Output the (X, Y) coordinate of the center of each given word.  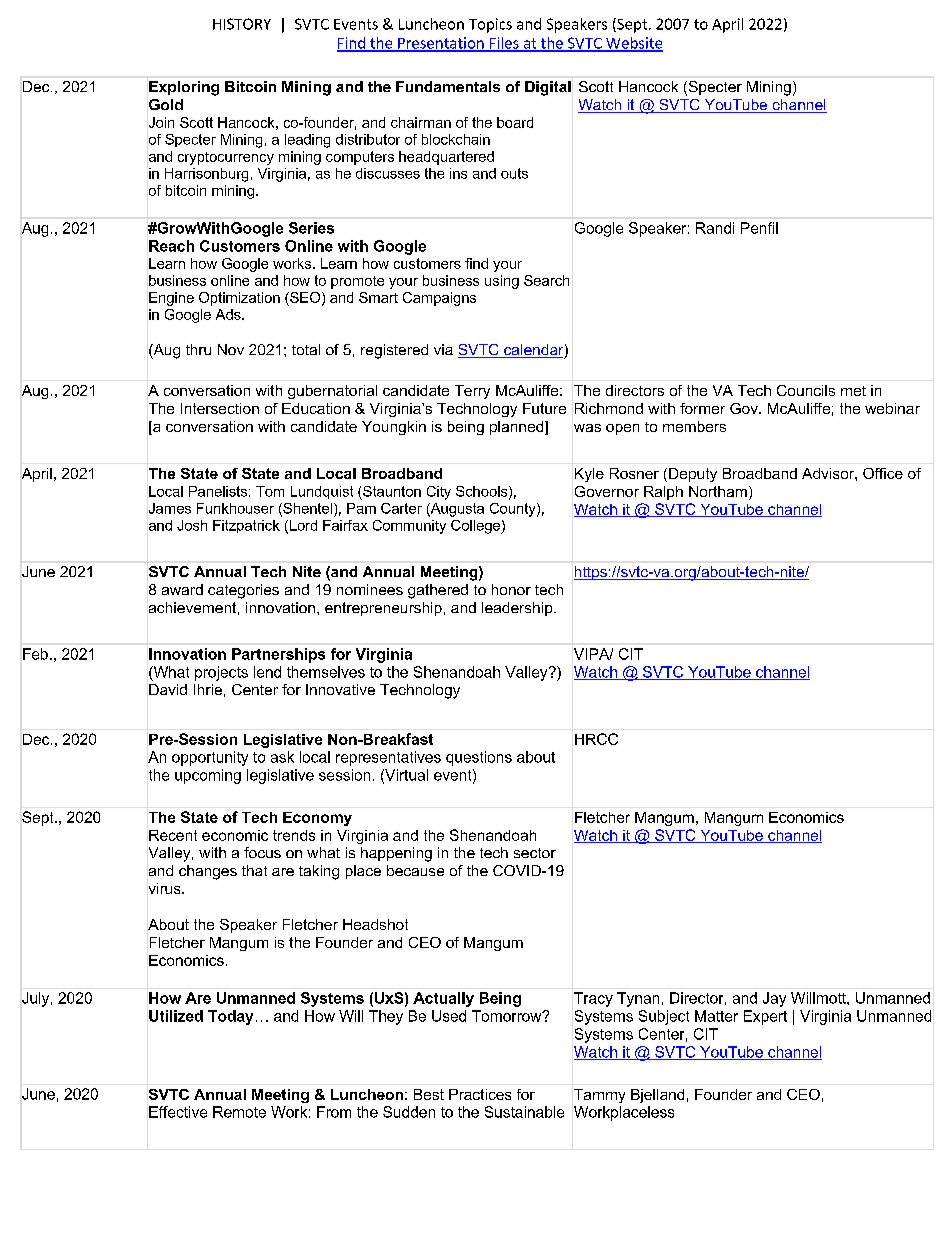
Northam (718, 491)
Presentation (441, 44)
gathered (438, 591)
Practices (480, 1094)
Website (633, 44)
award (182, 589)
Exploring (184, 88)
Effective (178, 1112)
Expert (765, 1017)
